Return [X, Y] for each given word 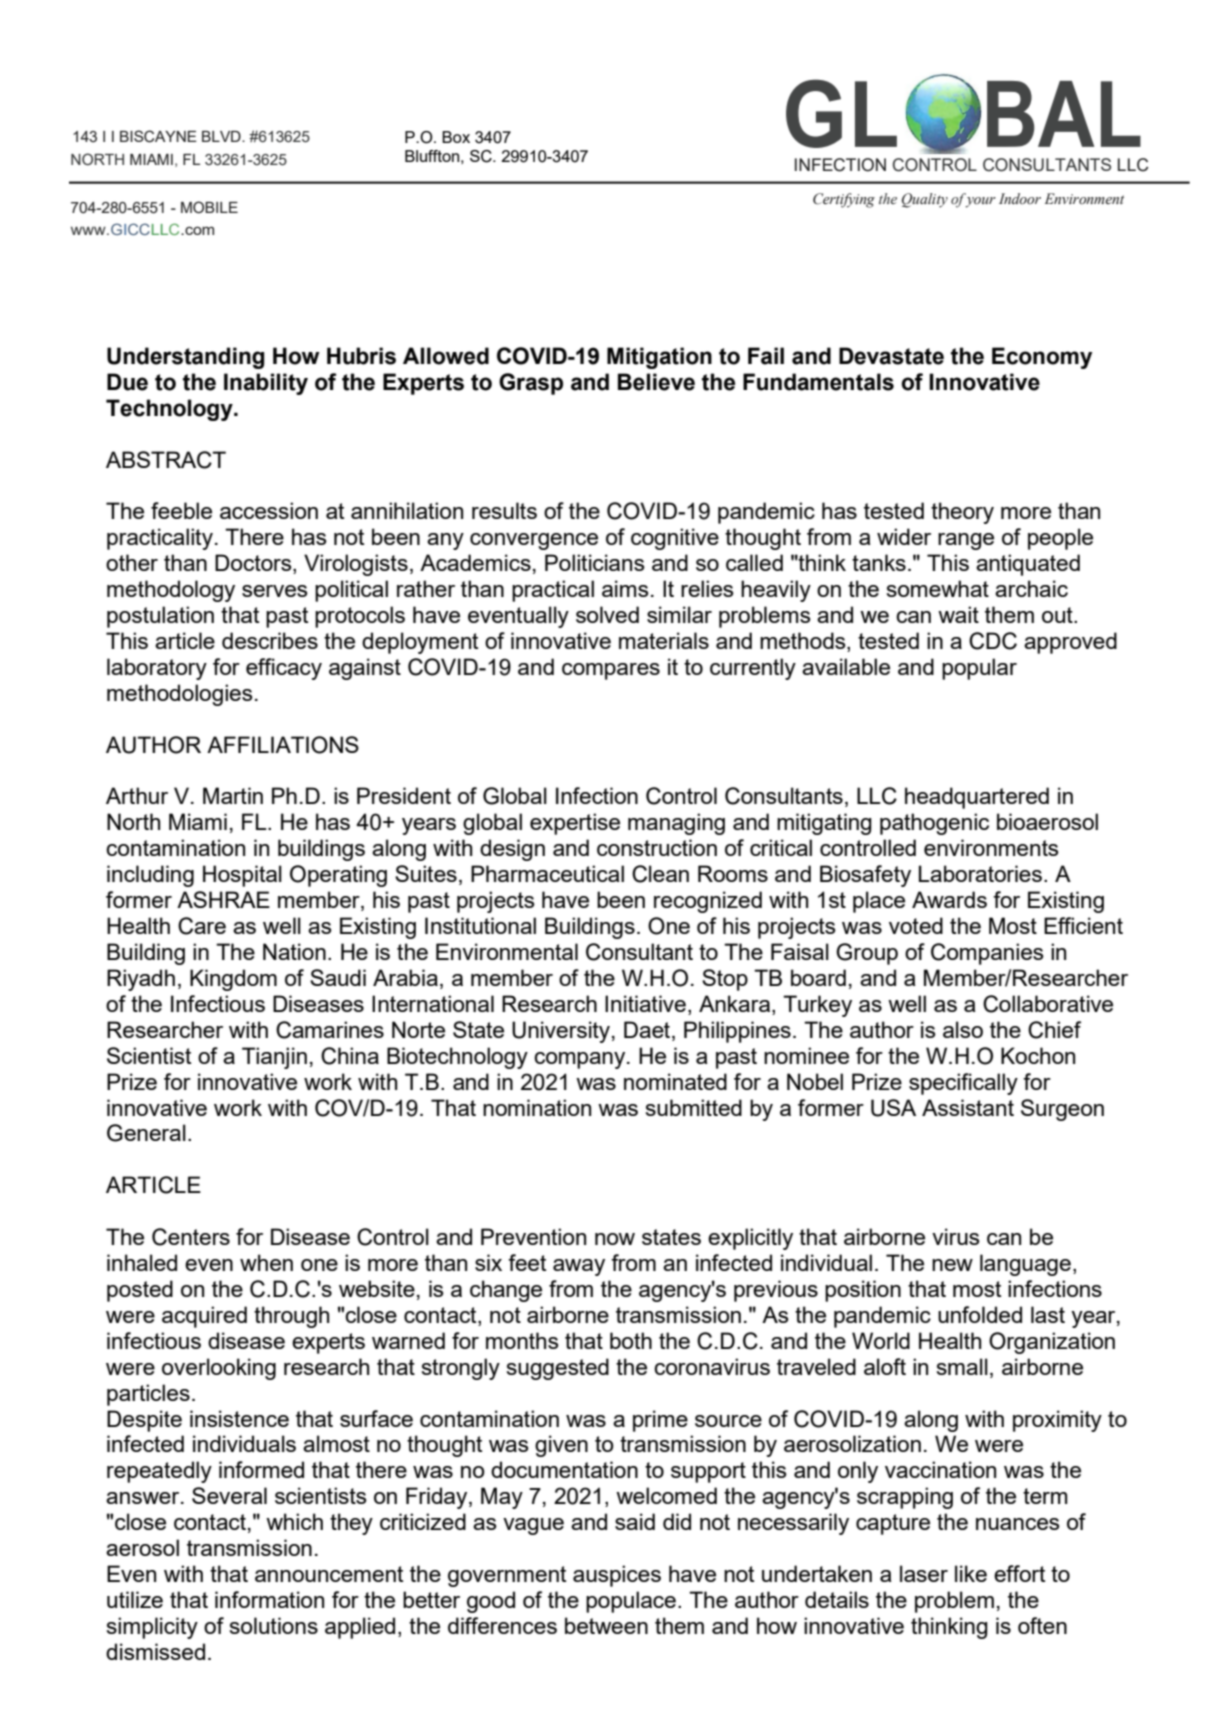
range [966, 541]
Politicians [595, 562]
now [615, 1239]
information [269, 1599]
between [606, 1625]
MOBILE [209, 207]
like [971, 1573]
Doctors [254, 564]
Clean [660, 874]
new [952, 1265]
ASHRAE [223, 899]
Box [456, 137]
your [980, 202]
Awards [949, 899]
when [266, 1262]
